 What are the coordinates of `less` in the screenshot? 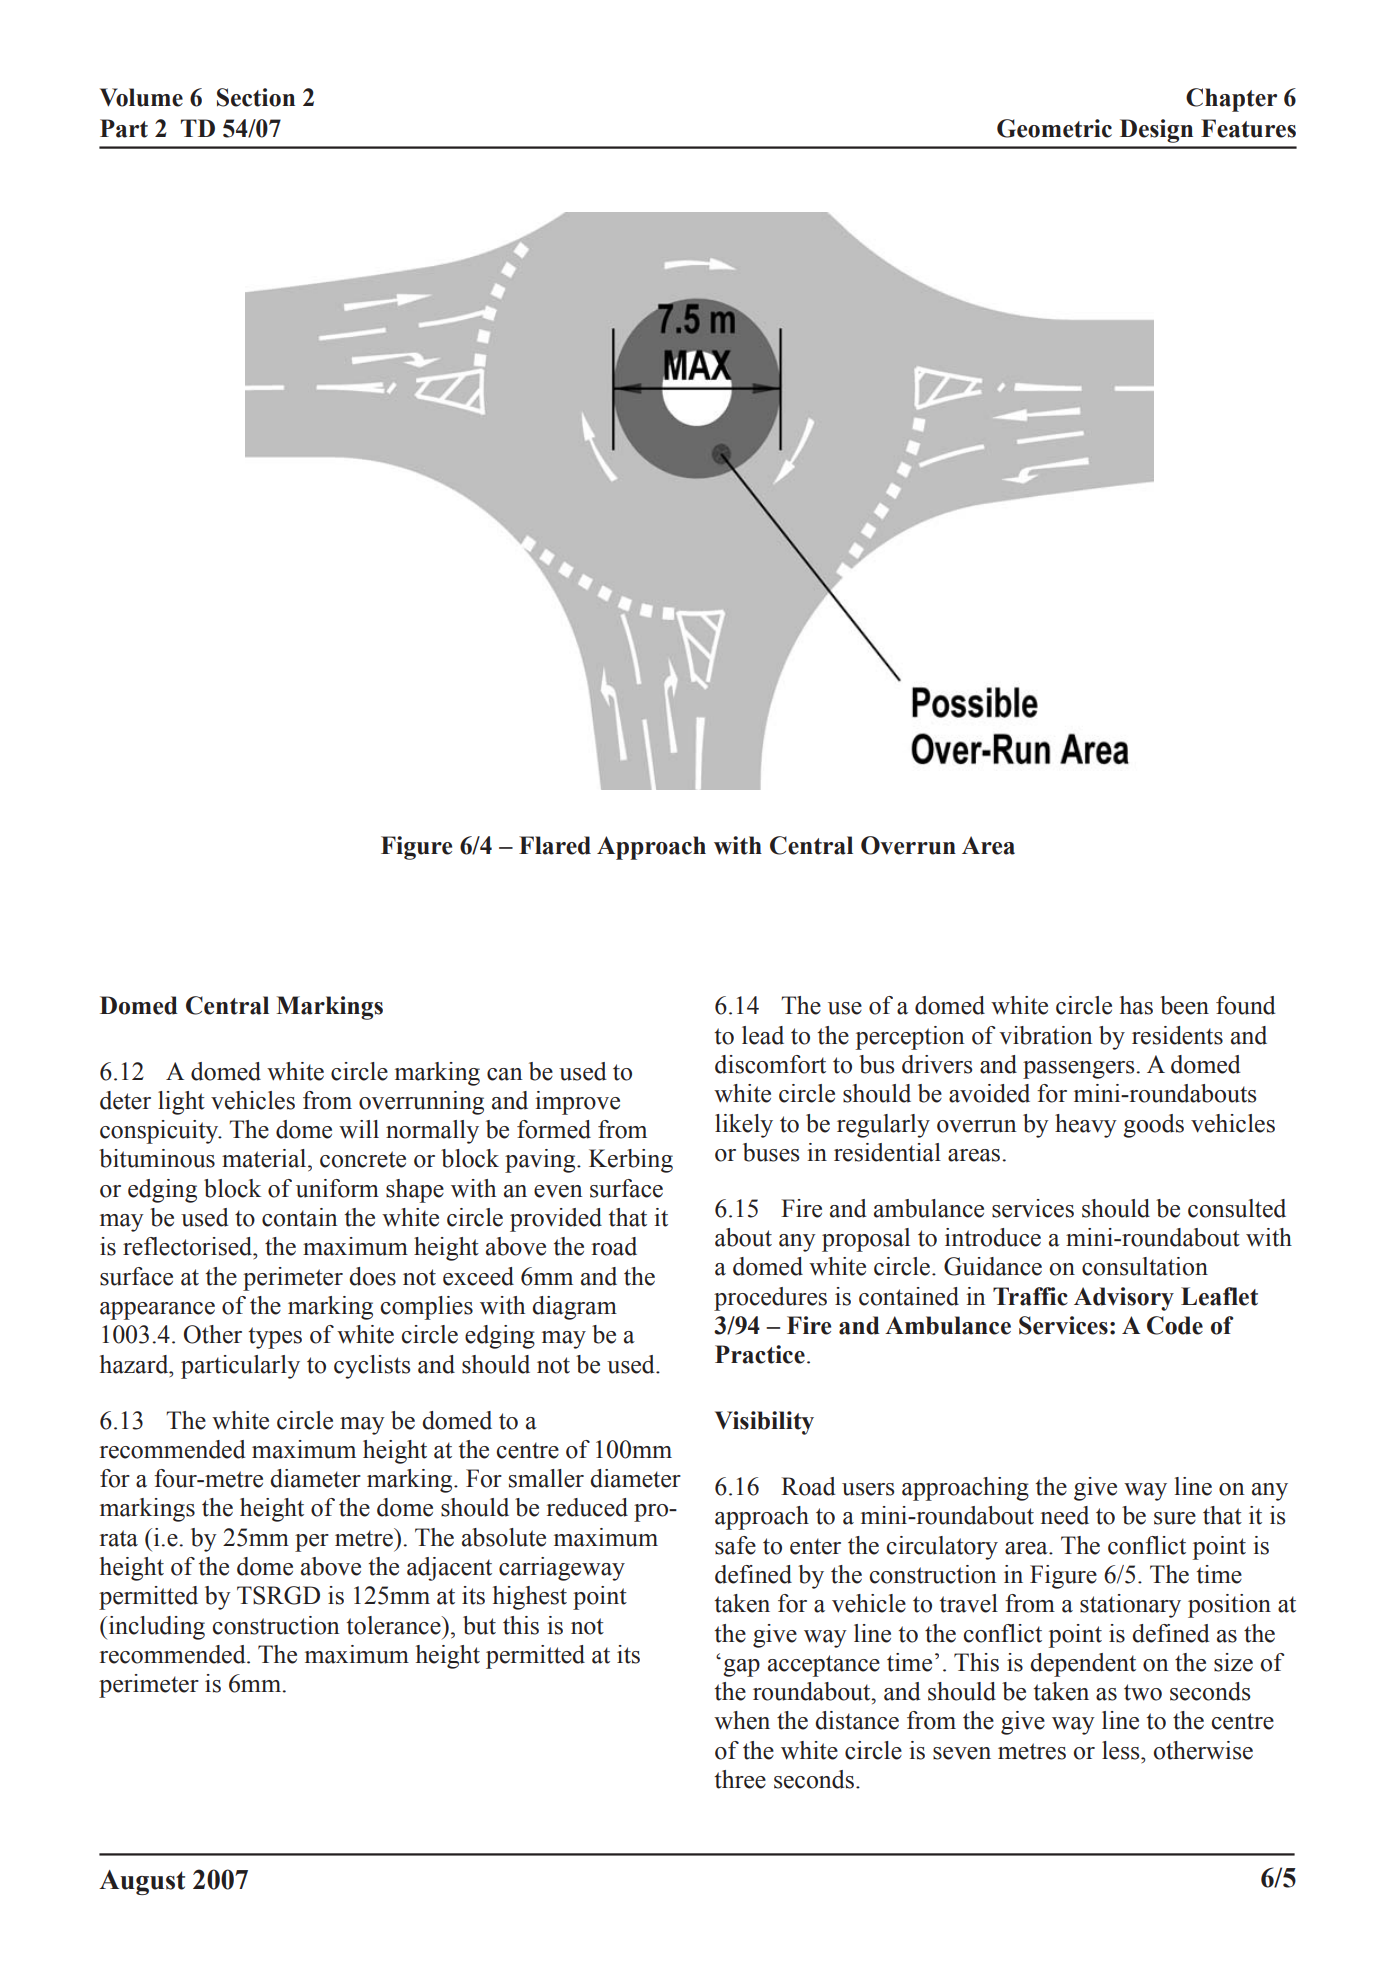 It's located at (1122, 1750).
